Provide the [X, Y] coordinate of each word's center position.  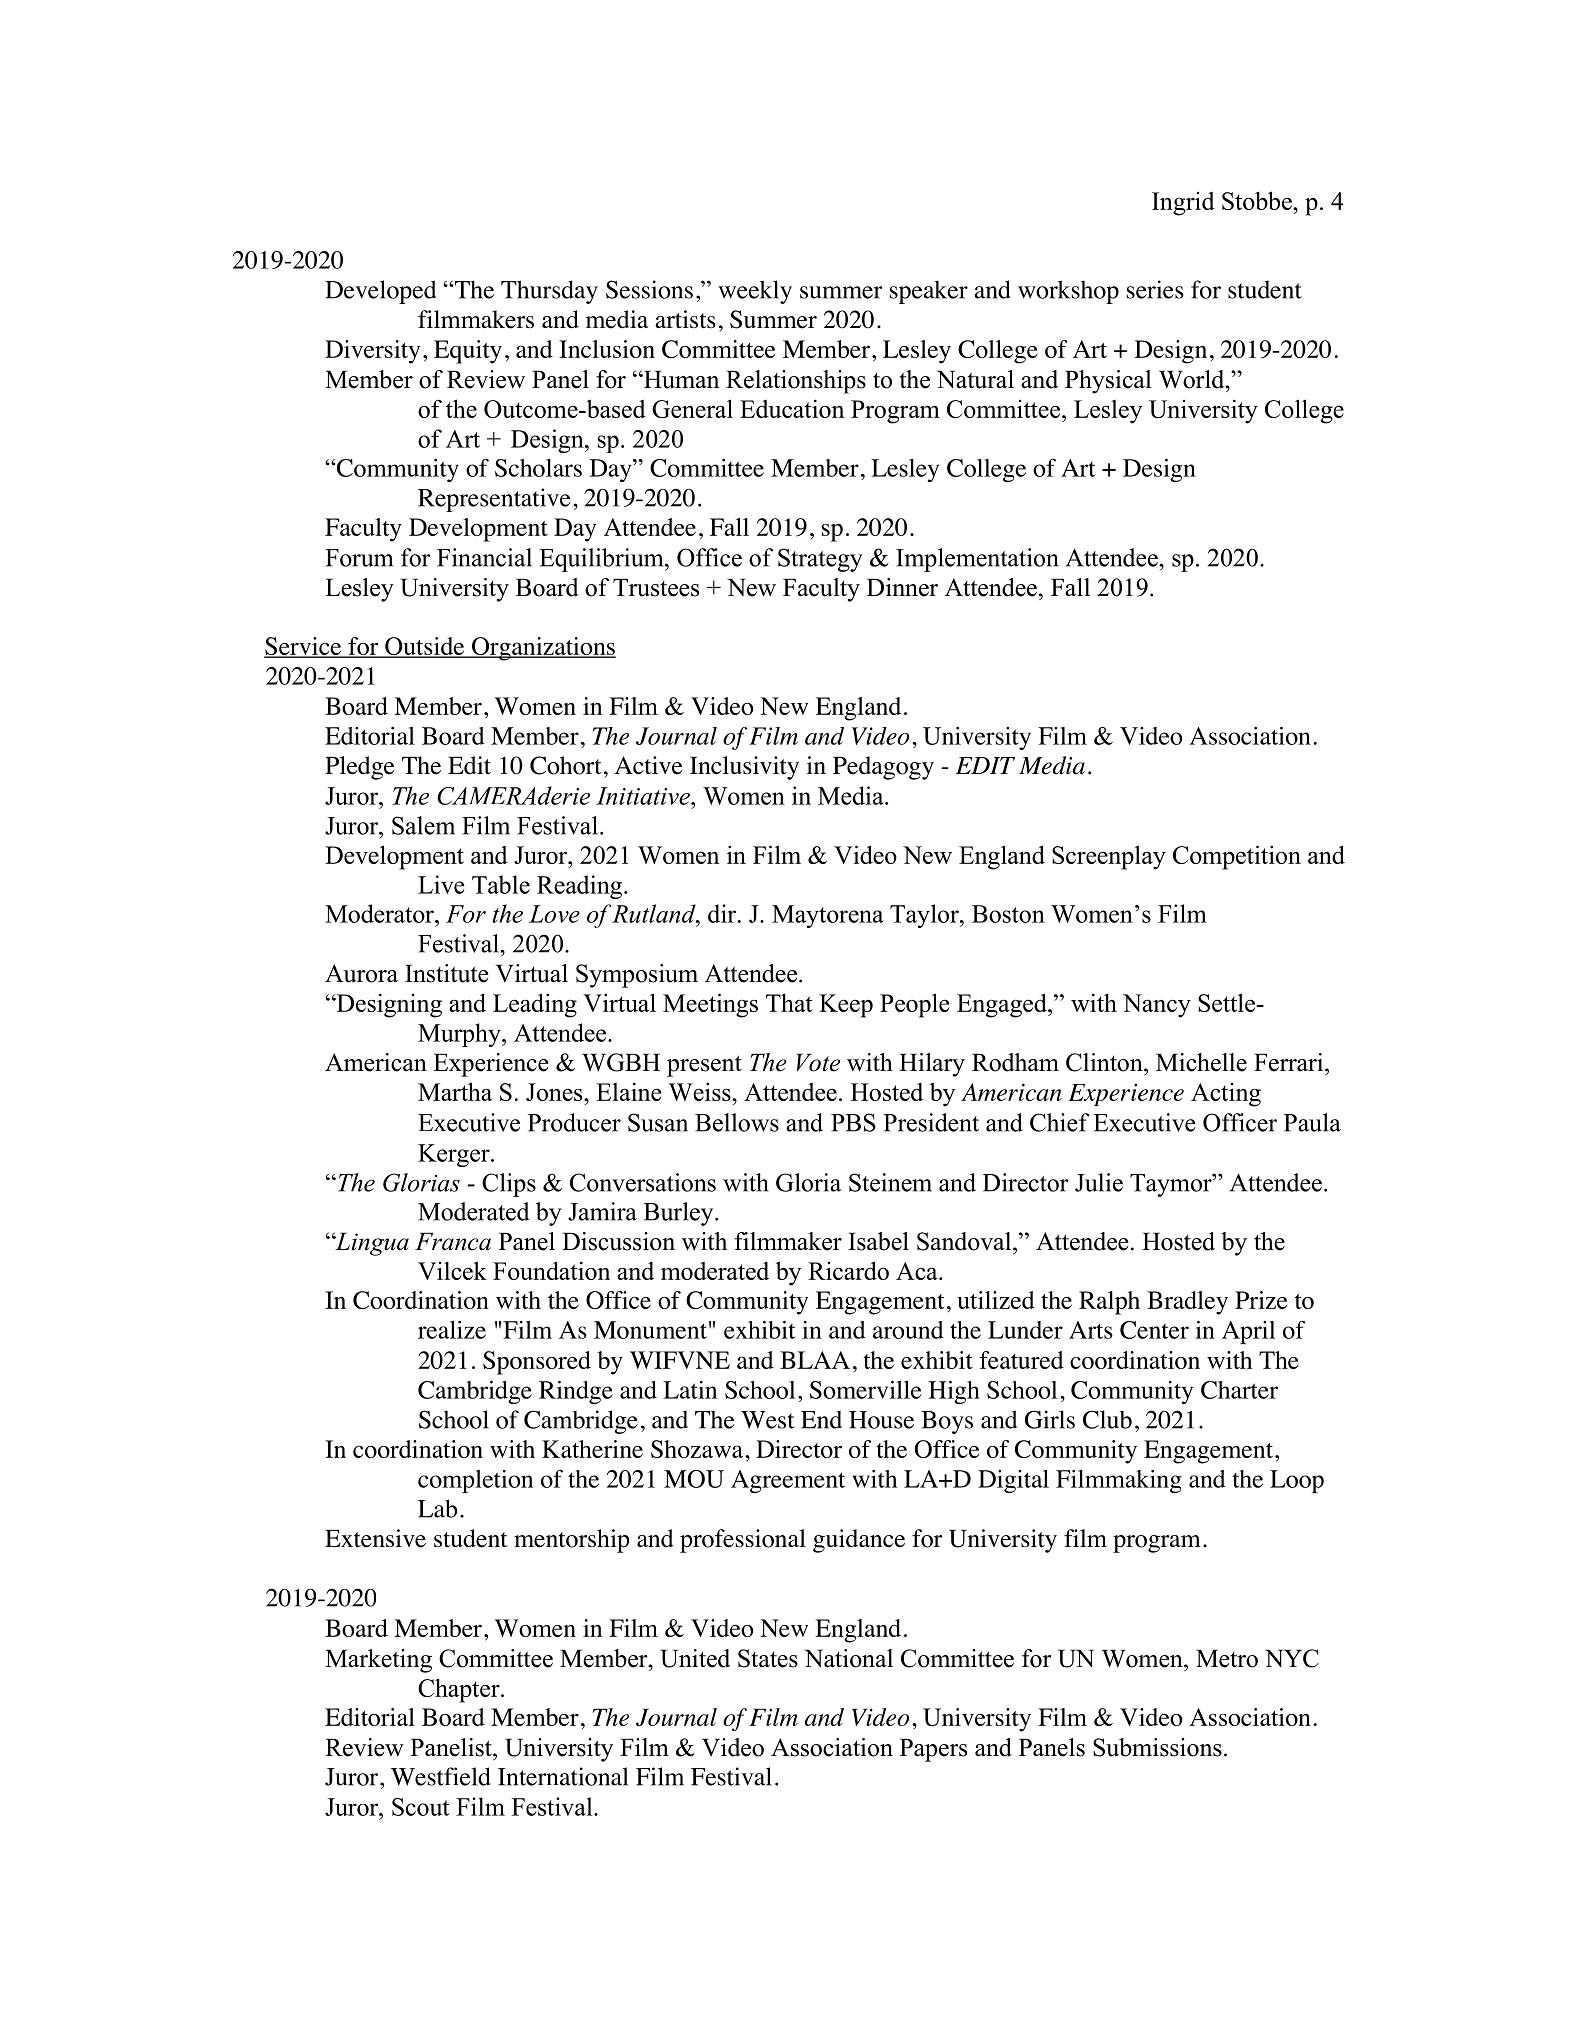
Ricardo [848, 1270]
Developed [380, 292]
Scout [421, 1807]
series [1155, 289]
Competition [1237, 857]
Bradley [1187, 1303]
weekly [755, 292]
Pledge [359, 768]
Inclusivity [744, 768]
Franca [453, 1241]
